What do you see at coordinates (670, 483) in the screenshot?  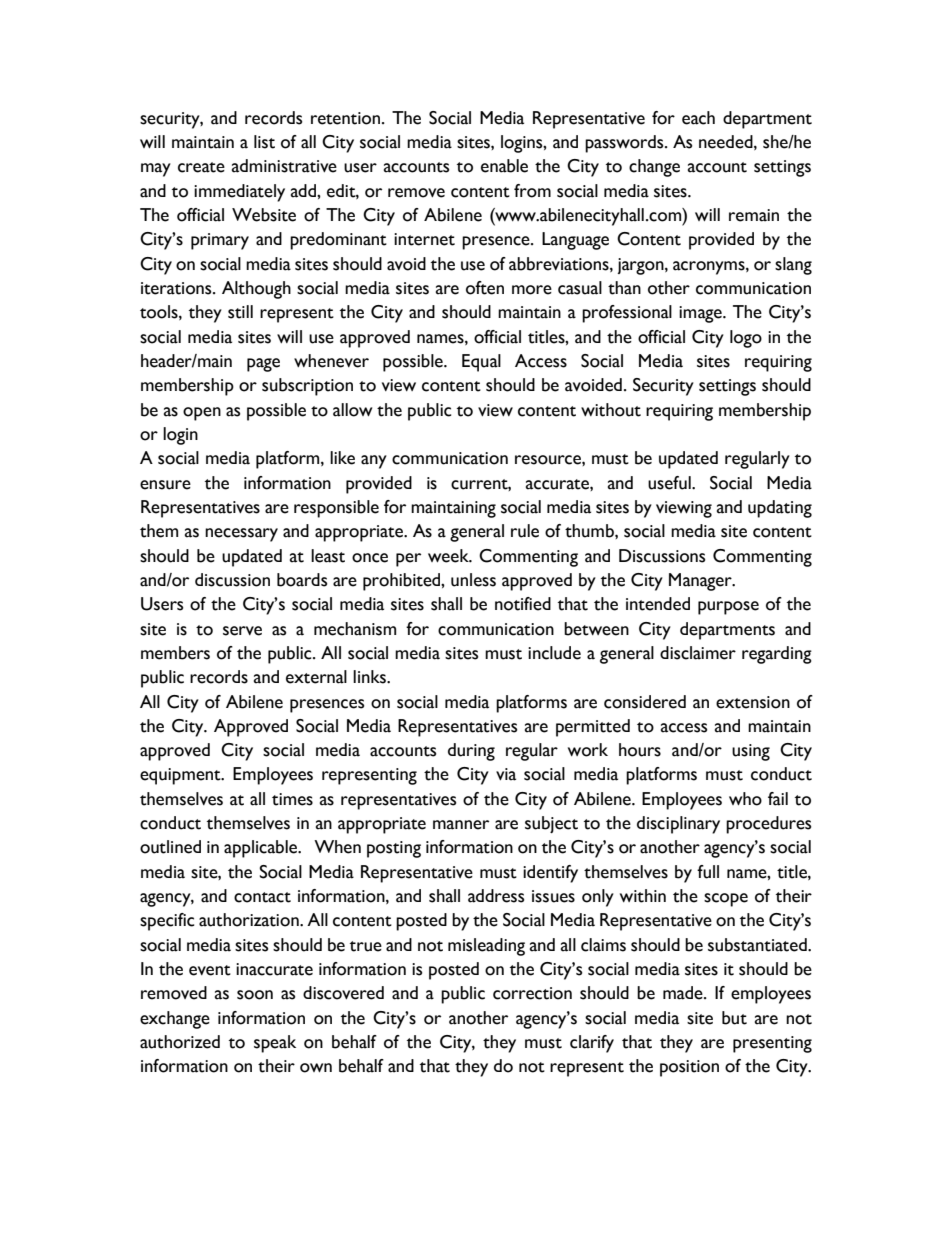 I see `useful` at bounding box center [670, 483].
